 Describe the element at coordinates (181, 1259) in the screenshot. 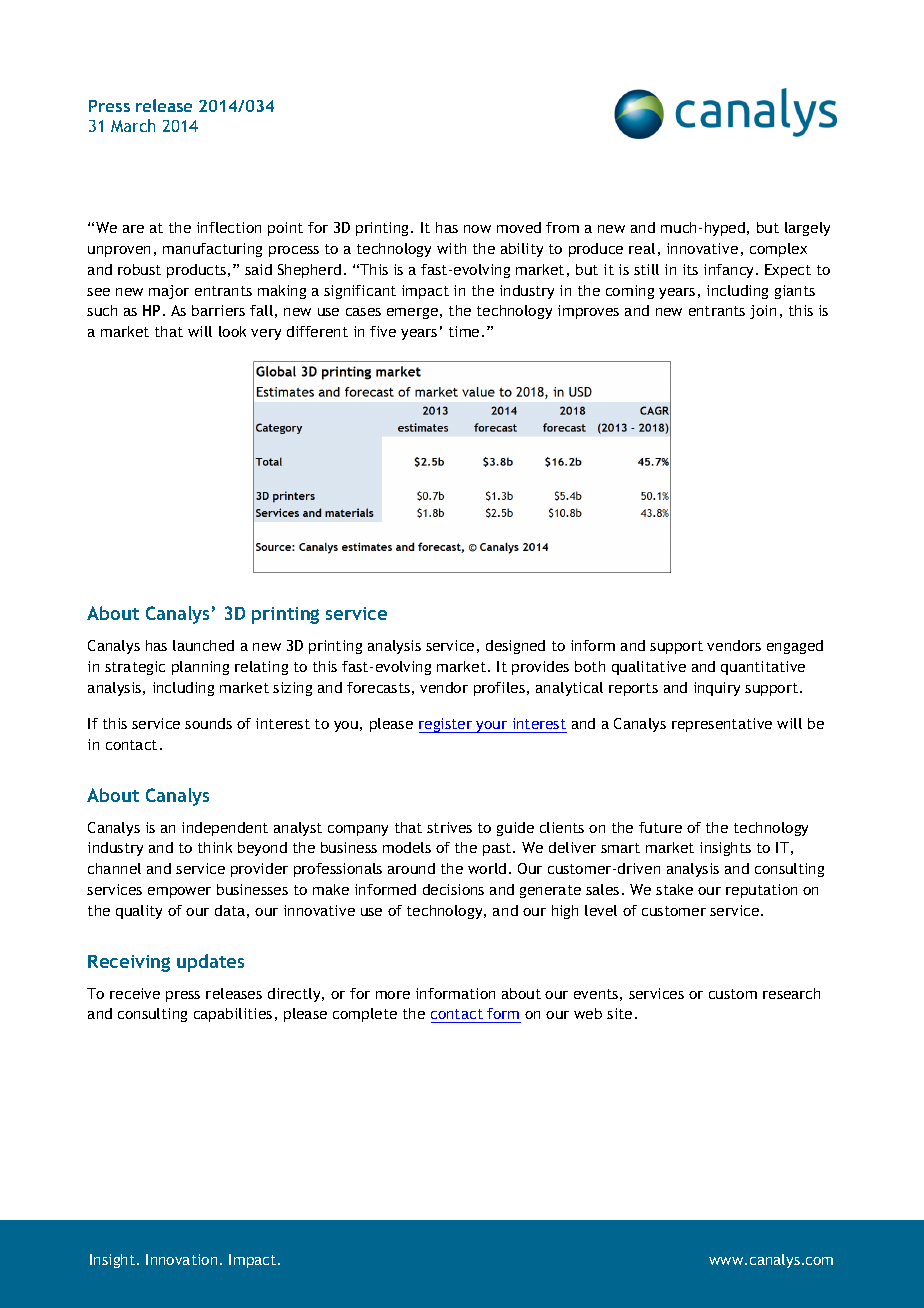

I see `Innovation` at that location.
